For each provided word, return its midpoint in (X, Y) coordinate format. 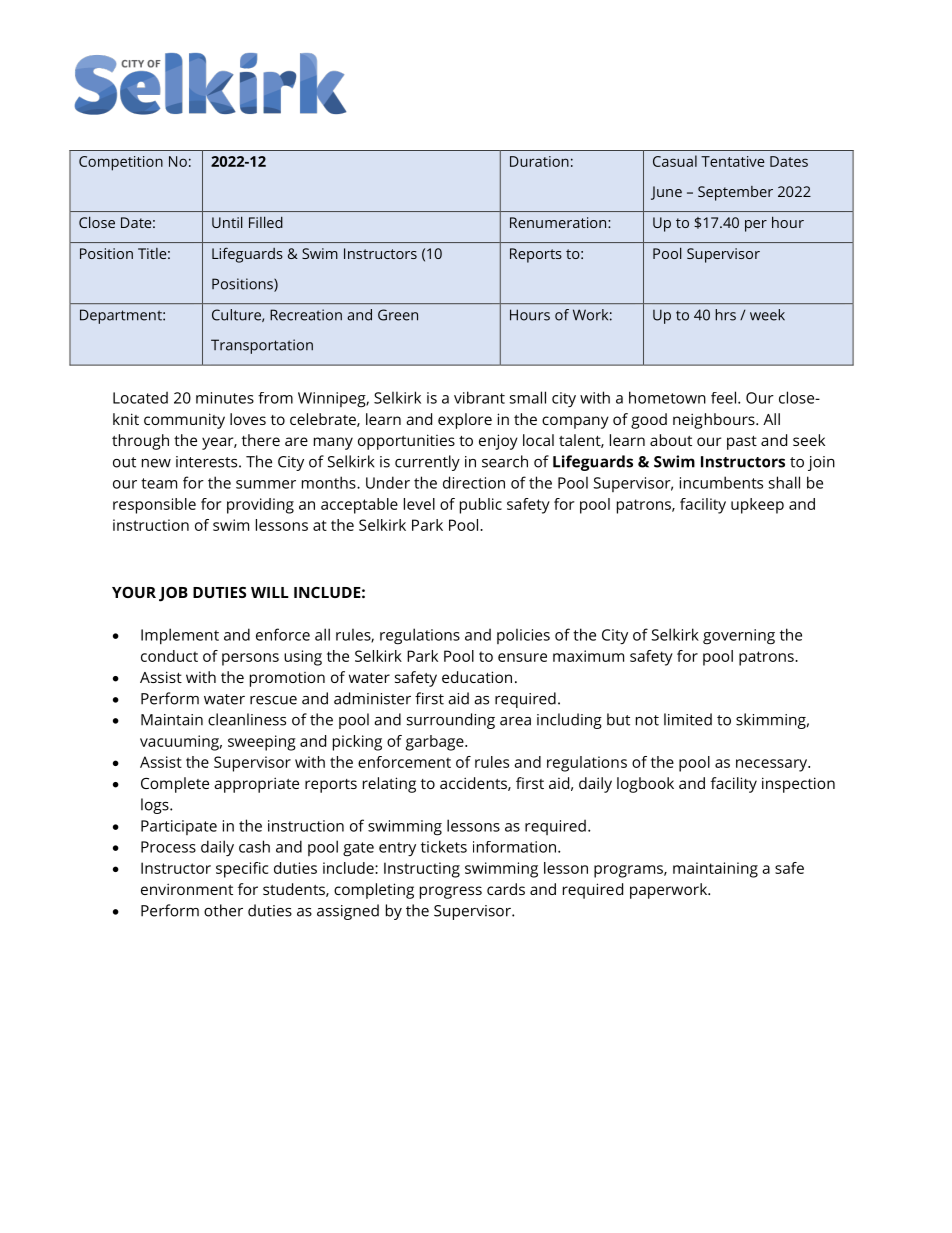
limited (688, 719)
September (735, 193)
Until (227, 222)
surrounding (451, 721)
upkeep (757, 506)
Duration (539, 161)
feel (723, 397)
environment (187, 889)
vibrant (479, 397)
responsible (154, 506)
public (481, 506)
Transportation (262, 346)
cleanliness (247, 719)
